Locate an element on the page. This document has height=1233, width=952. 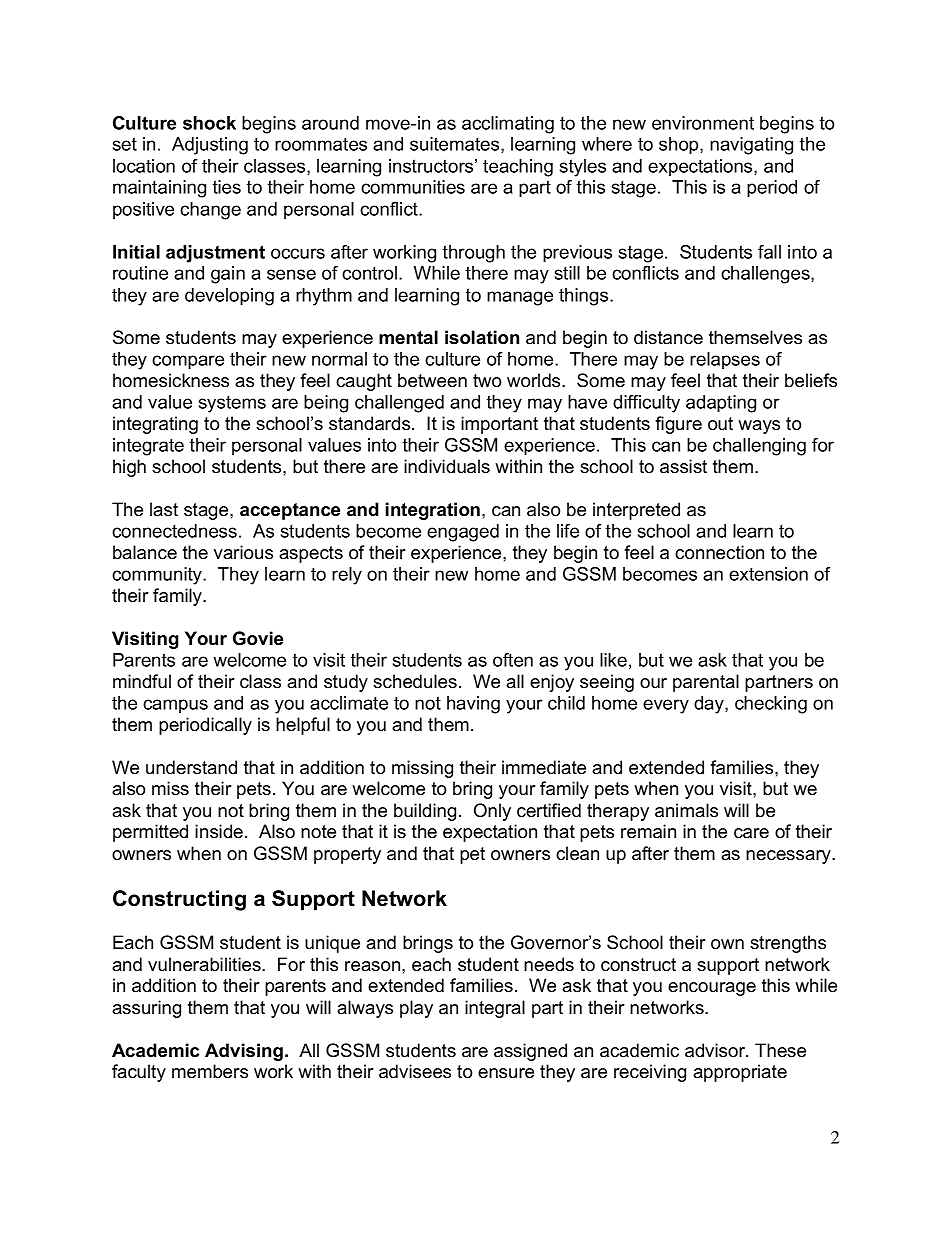
members is located at coordinates (210, 1071).
